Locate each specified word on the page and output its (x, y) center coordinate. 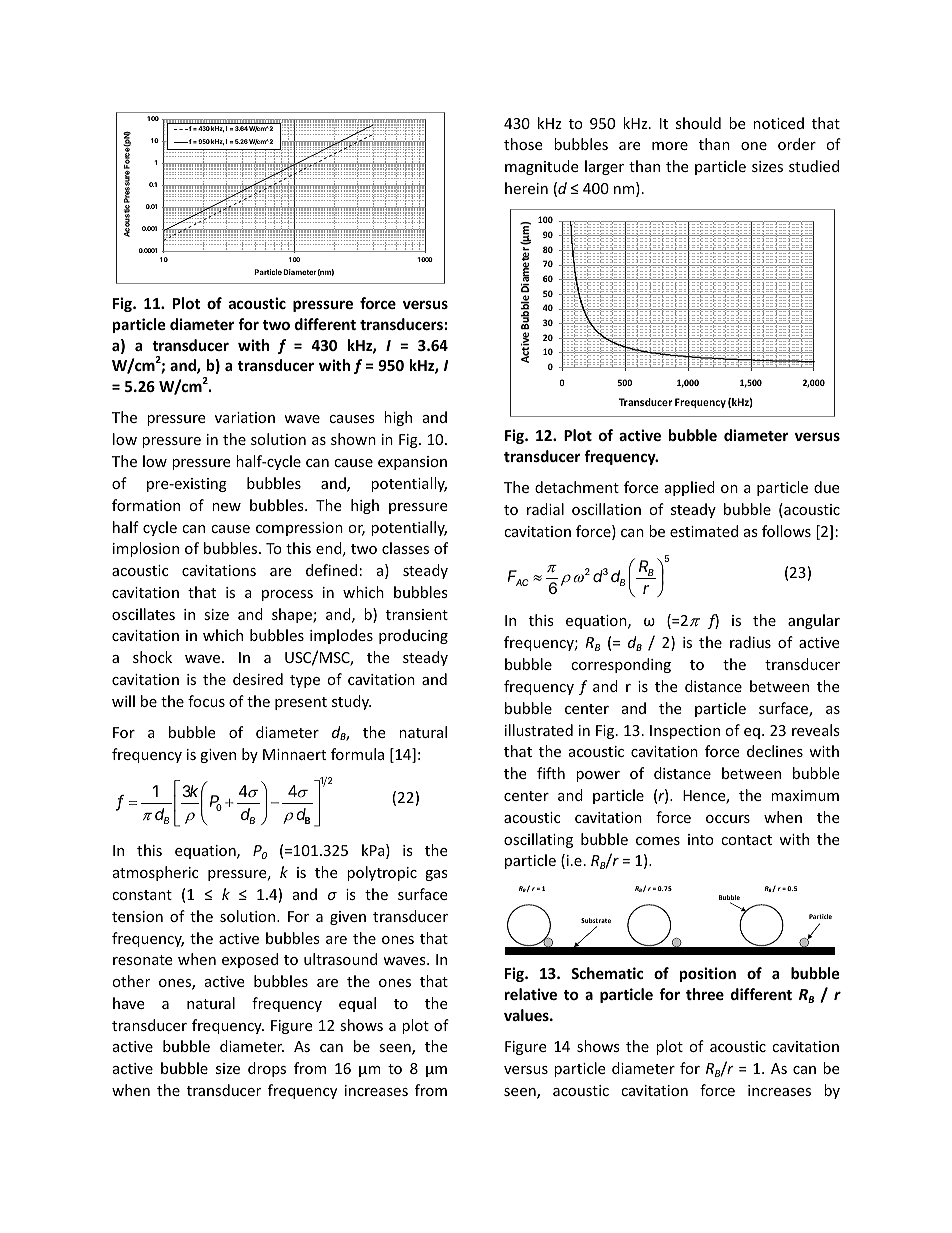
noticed (778, 123)
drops (267, 1069)
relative (531, 994)
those (523, 144)
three (705, 994)
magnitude (541, 167)
